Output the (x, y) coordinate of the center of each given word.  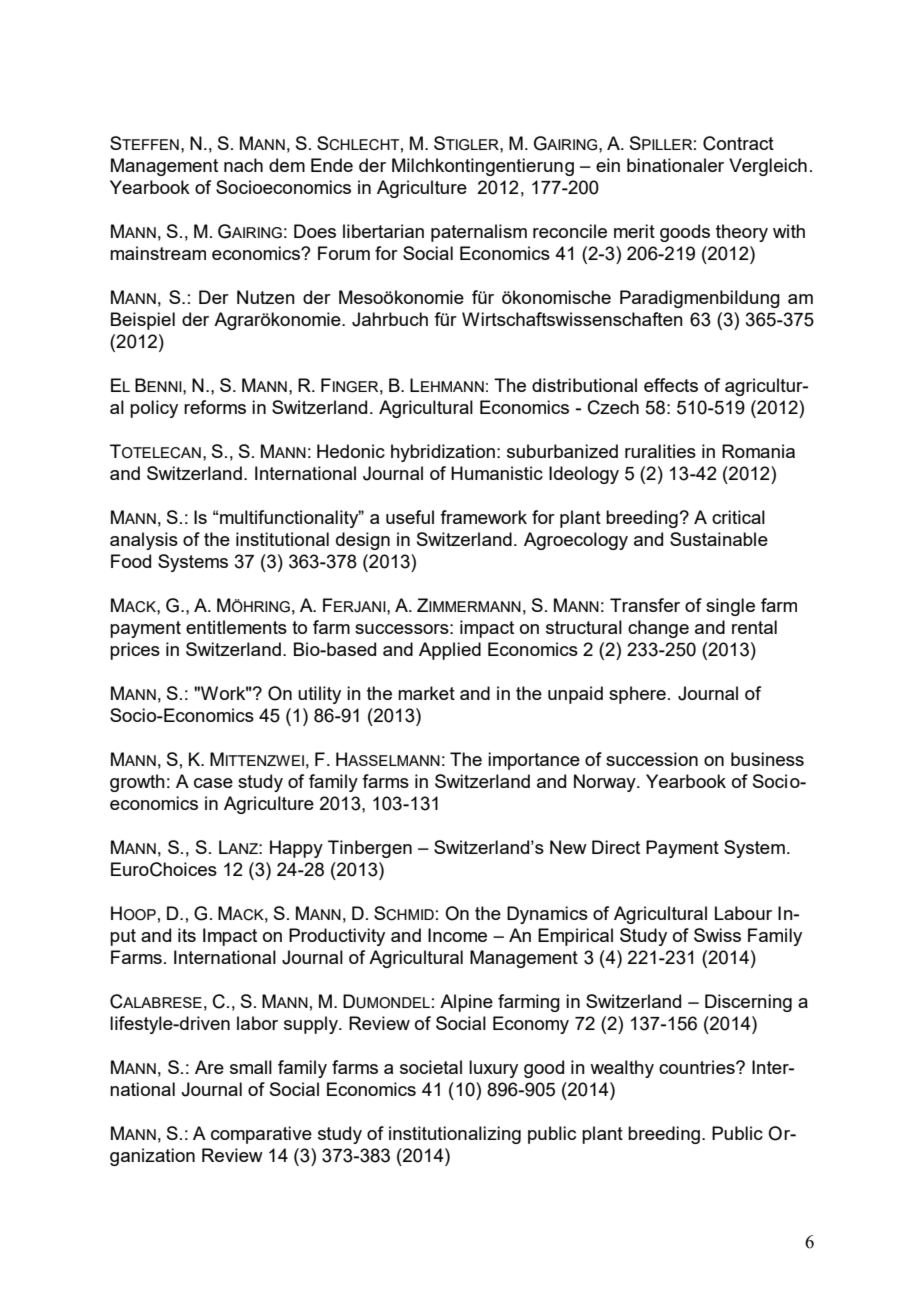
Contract (738, 143)
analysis (144, 541)
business (767, 759)
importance (534, 761)
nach (243, 165)
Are (209, 1067)
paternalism (479, 233)
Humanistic (497, 473)
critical (738, 517)
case (213, 783)
